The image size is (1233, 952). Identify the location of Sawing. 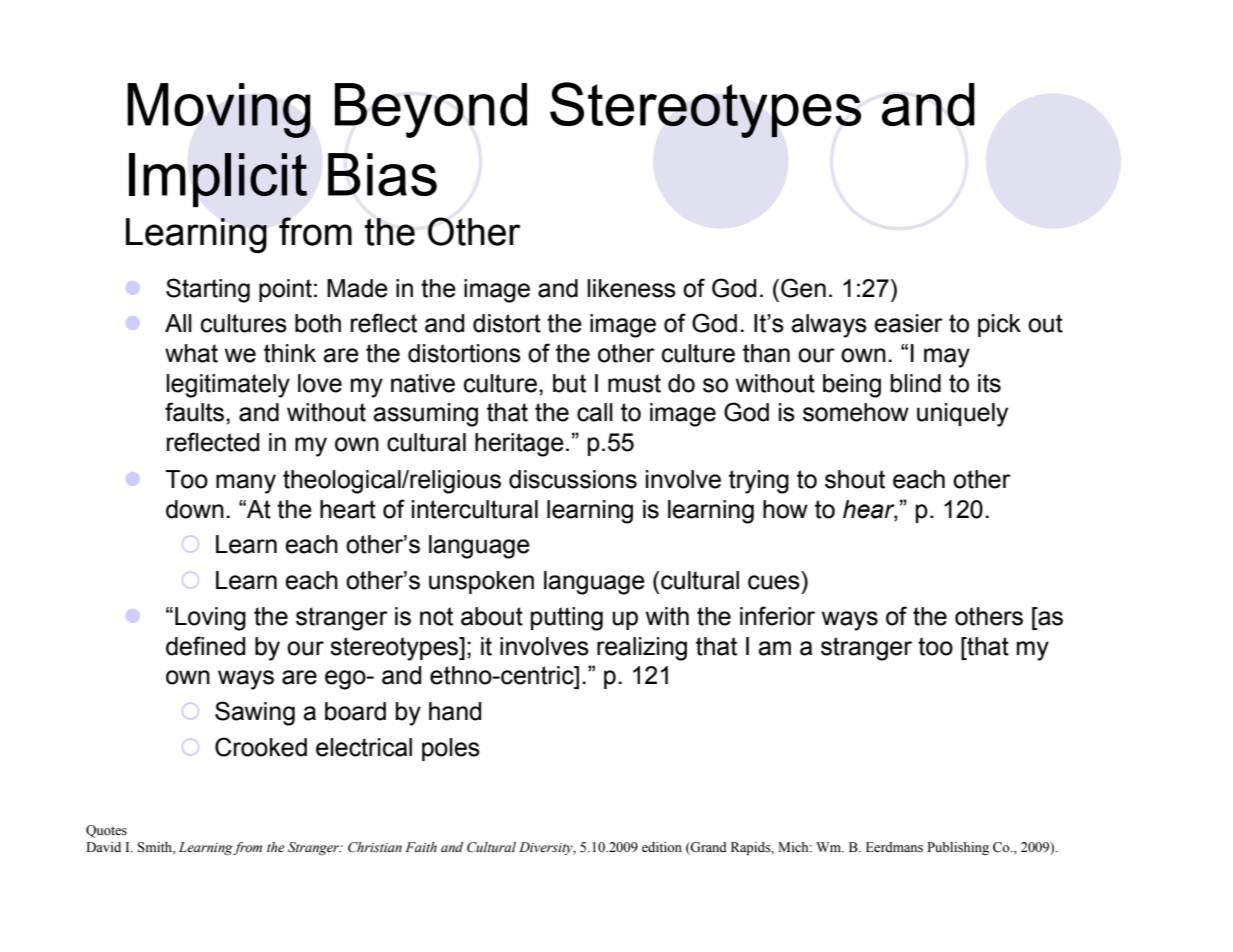
(255, 713).
